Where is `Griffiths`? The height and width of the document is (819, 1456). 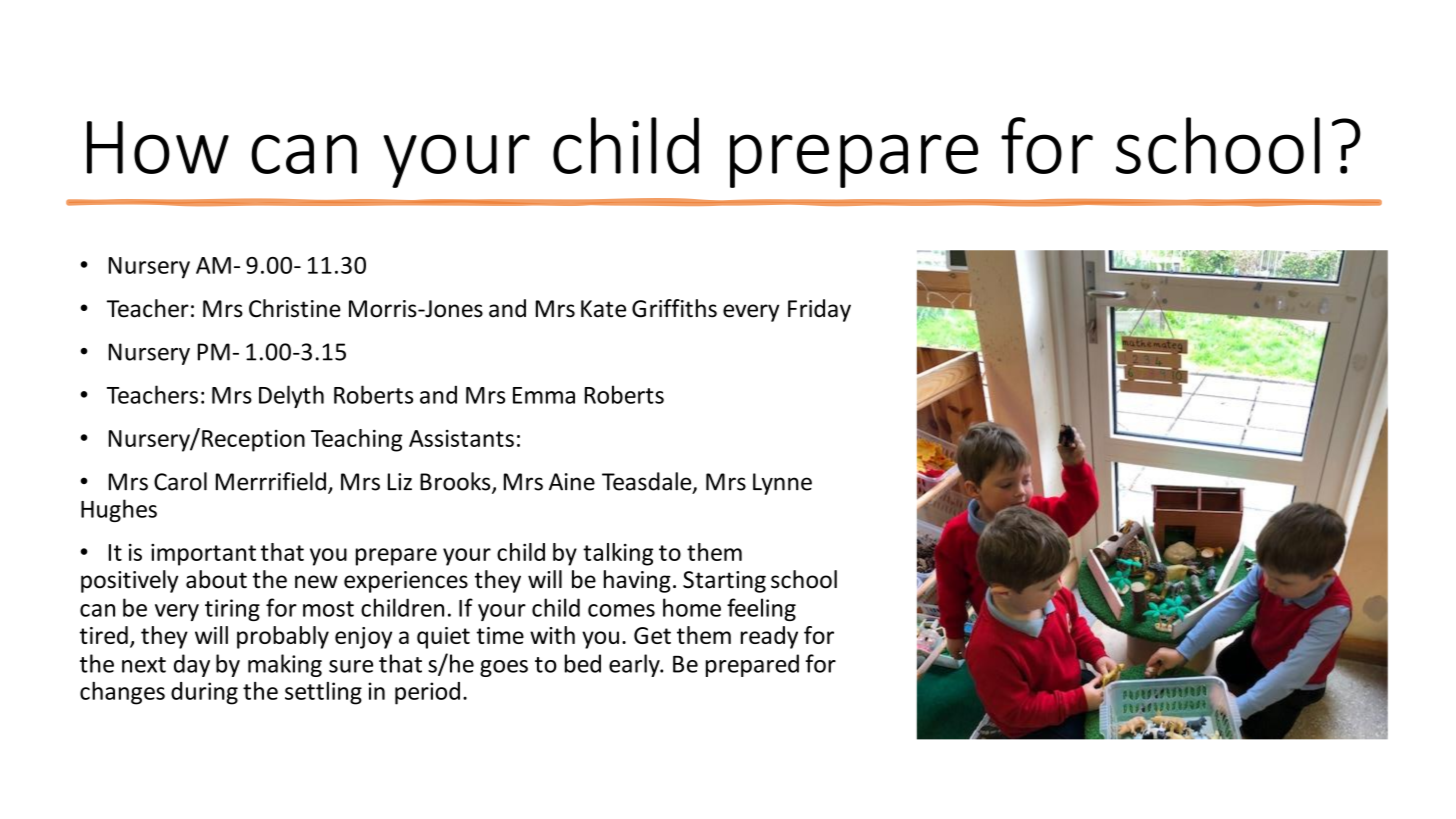
Griffiths is located at coordinates (674, 308).
